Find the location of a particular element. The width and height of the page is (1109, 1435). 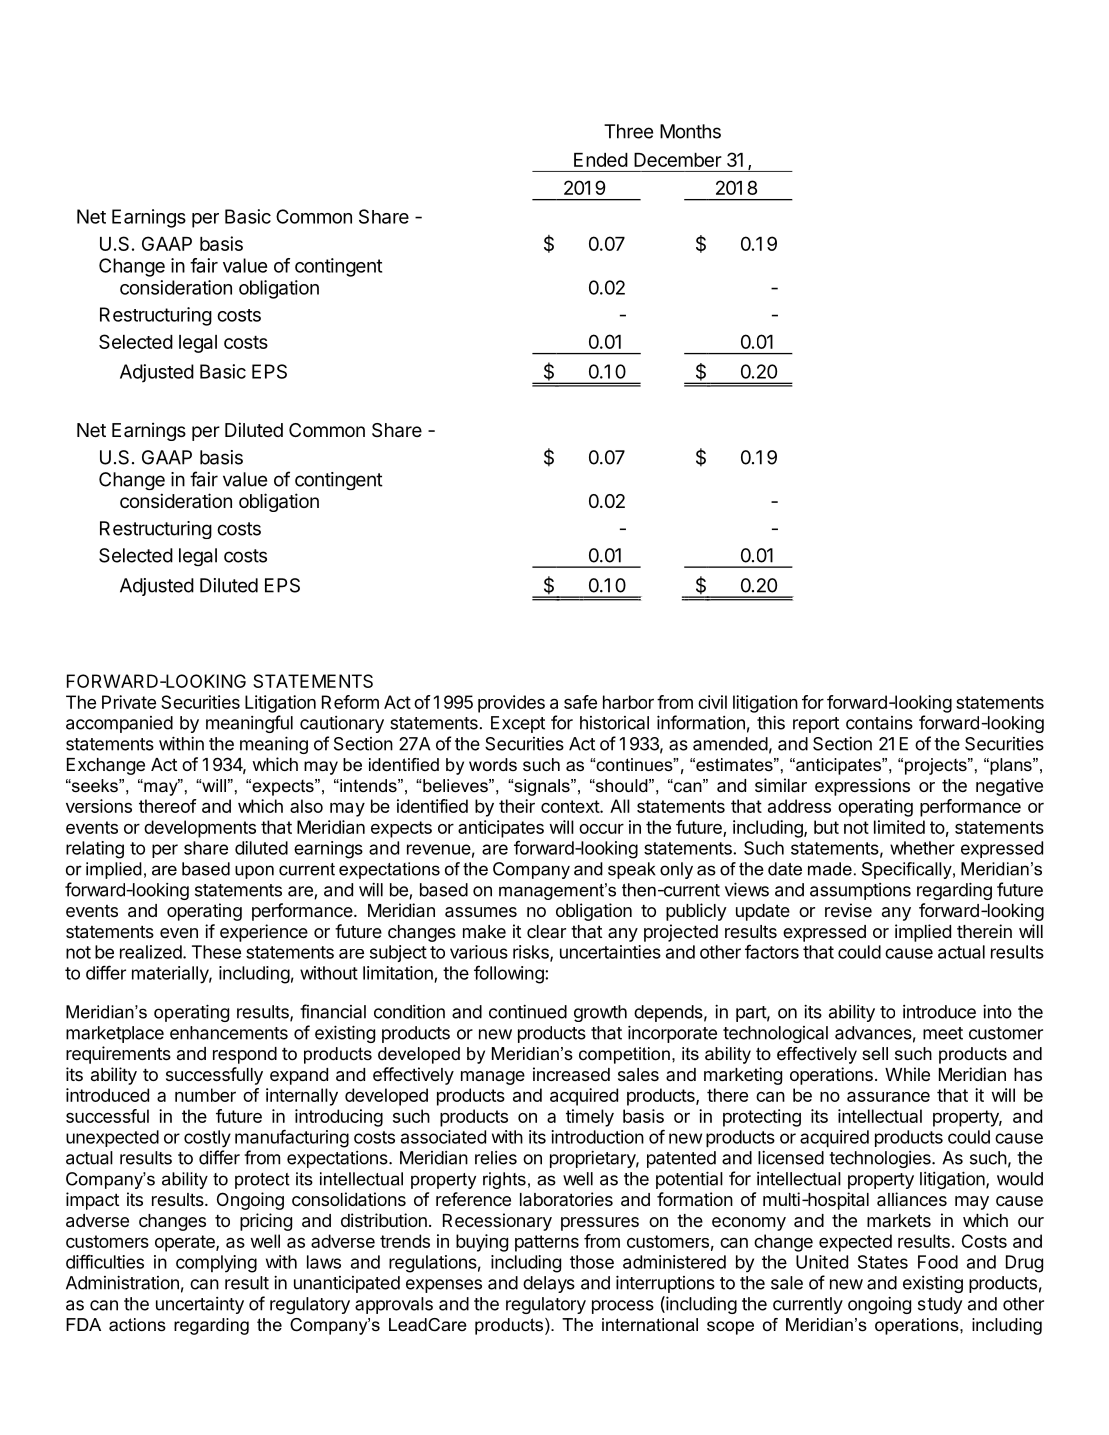

delays is located at coordinates (549, 1284).
